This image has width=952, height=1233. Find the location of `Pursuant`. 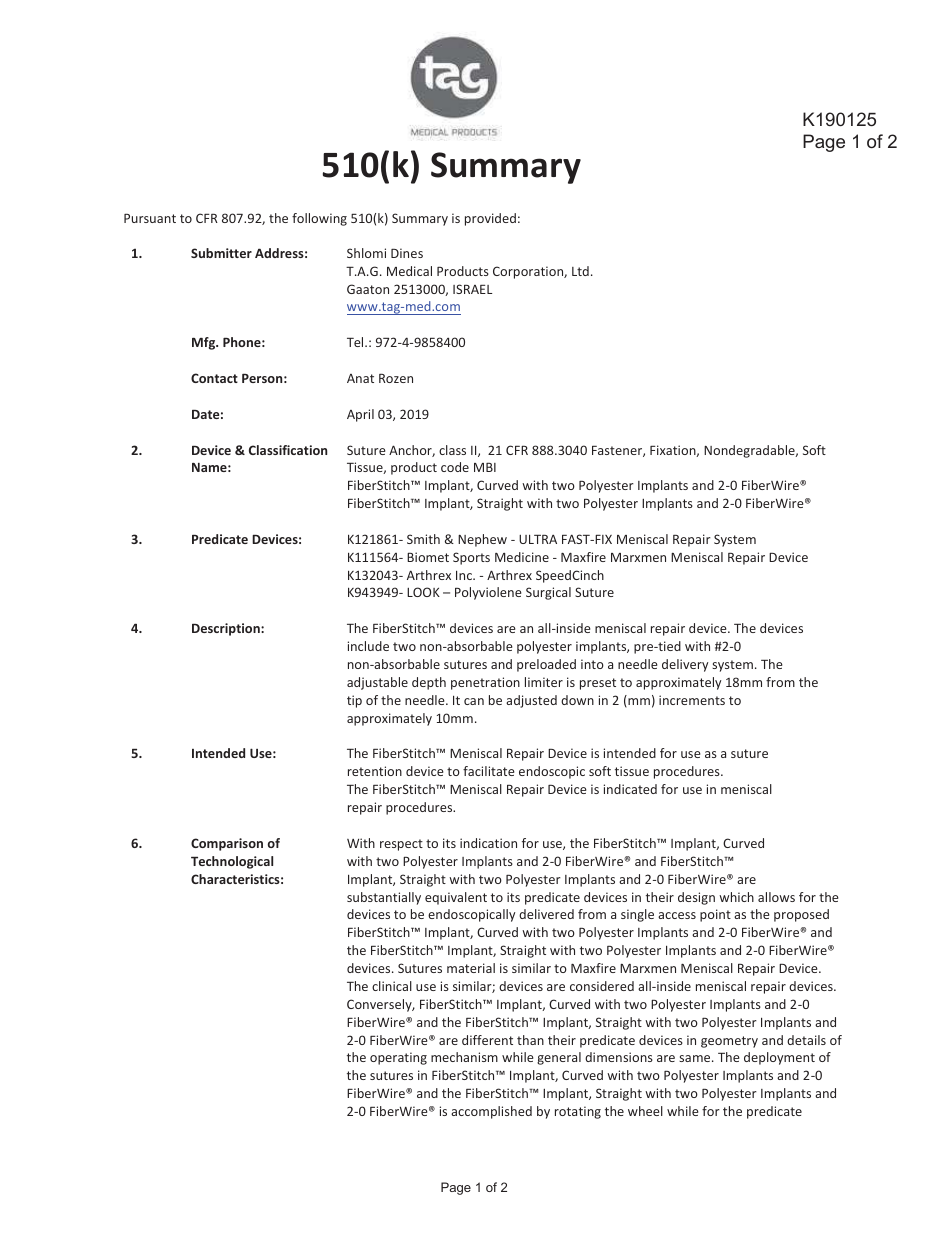

Pursuant is located at coordinates (150, 218).
